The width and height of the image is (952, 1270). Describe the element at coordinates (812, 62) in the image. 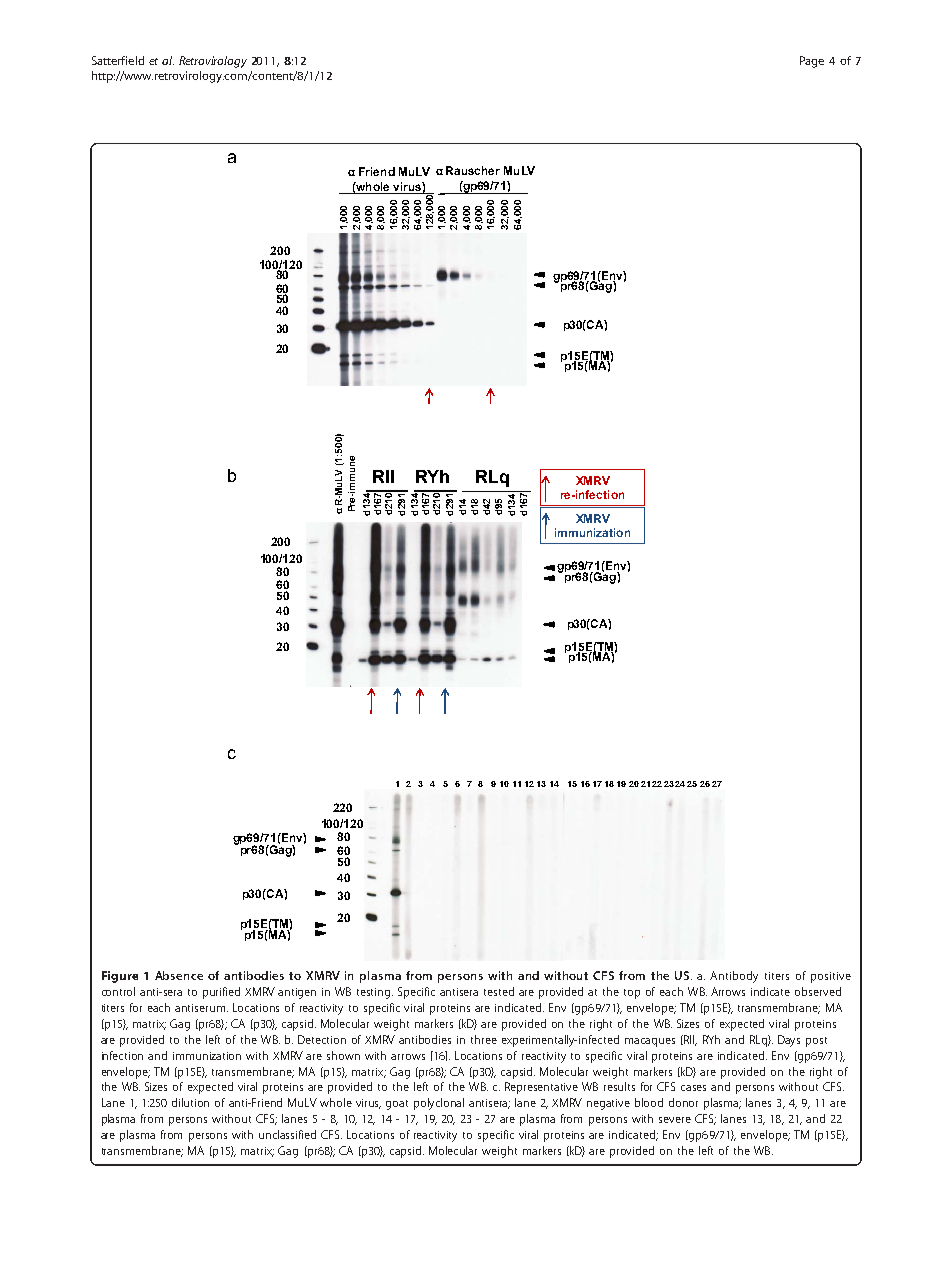

I see `Page` at that location.
